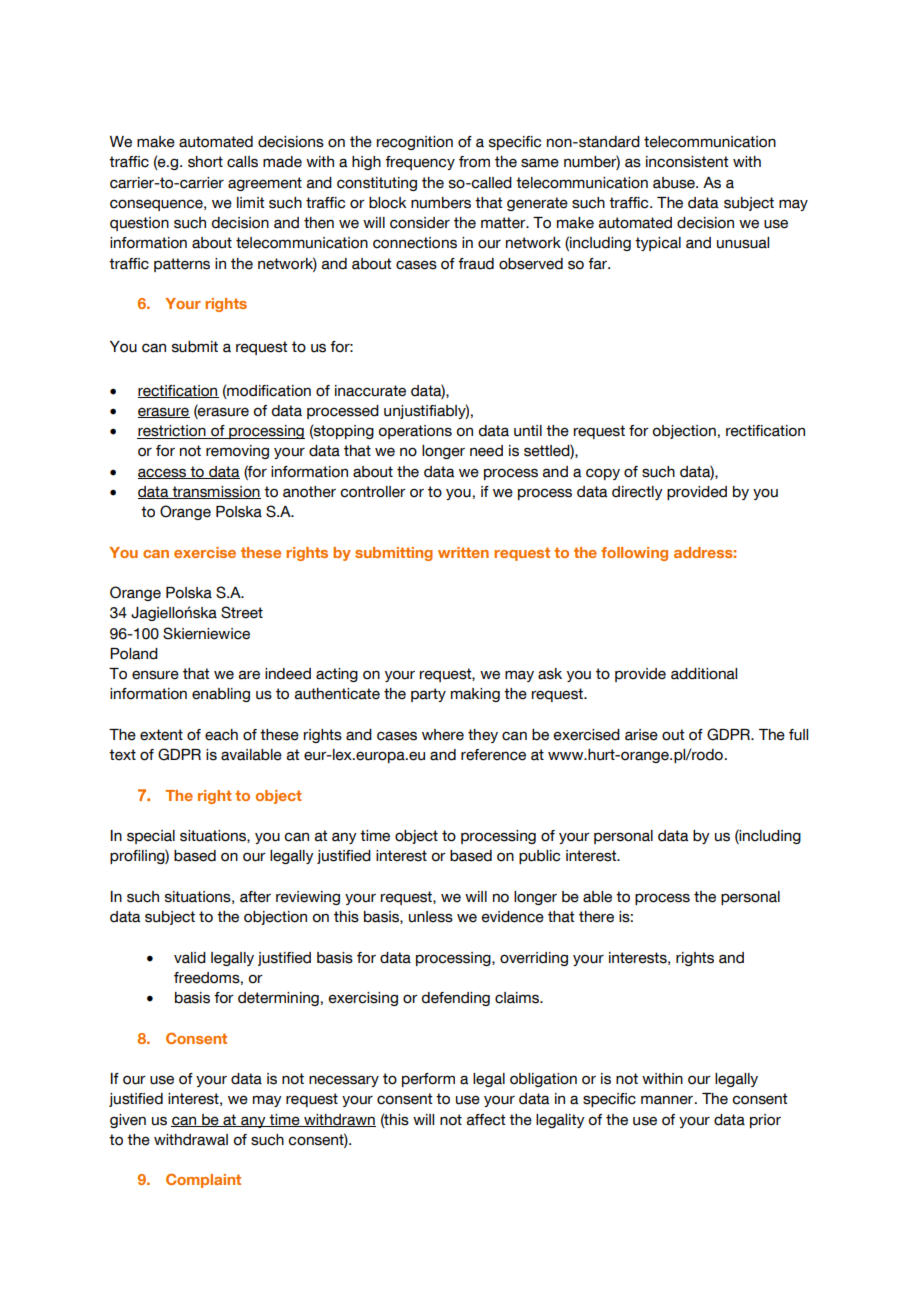 This screenshot has height=1308, width=924. What do you see at coordinates (474, 162) in the screenshot?
I see `from` at bounding box center [474, 162].
